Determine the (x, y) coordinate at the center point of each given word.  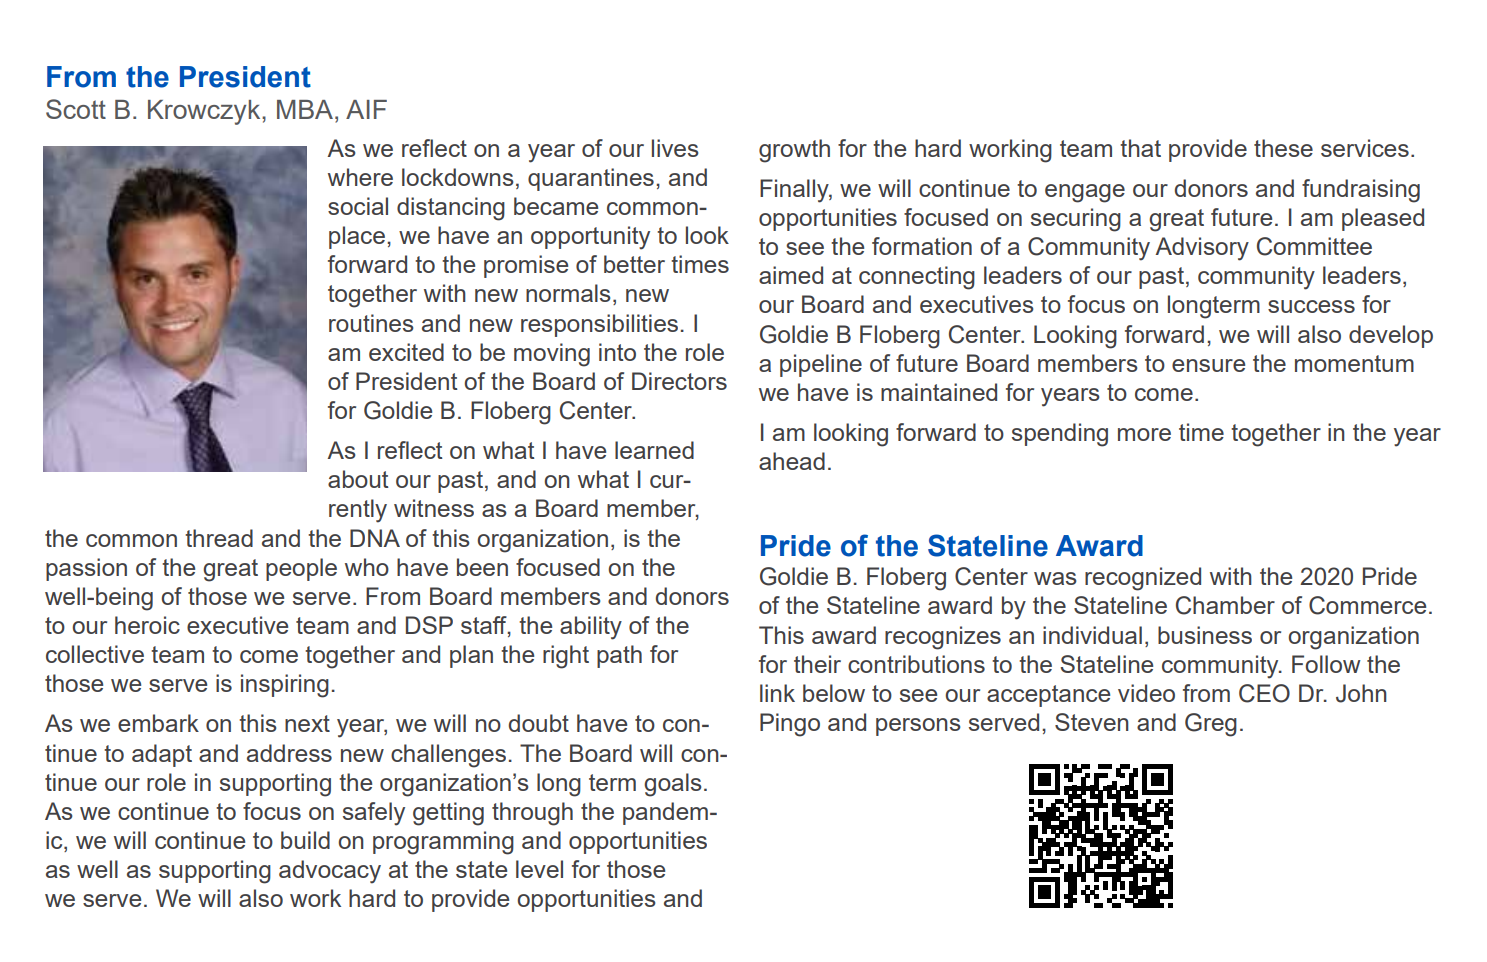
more (1144, 434)
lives (675, 148)
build (305, 840)
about (358, 479)
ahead (792, 461)
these (1283, 148)
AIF (366, 109)
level (539, 869)
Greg (1211, 725)
